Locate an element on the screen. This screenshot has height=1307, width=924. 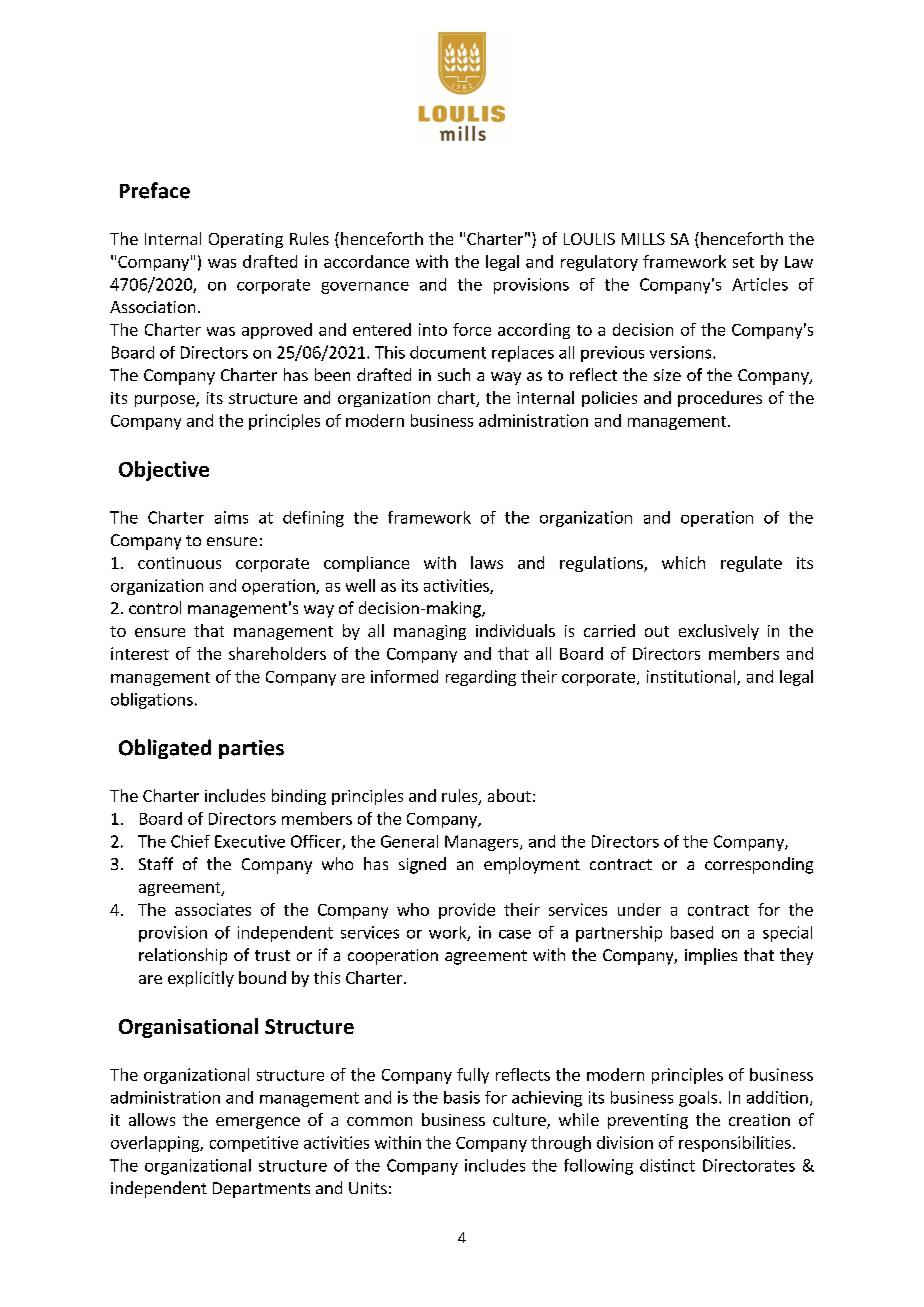
culture is located at coordinates (520, 1121).
